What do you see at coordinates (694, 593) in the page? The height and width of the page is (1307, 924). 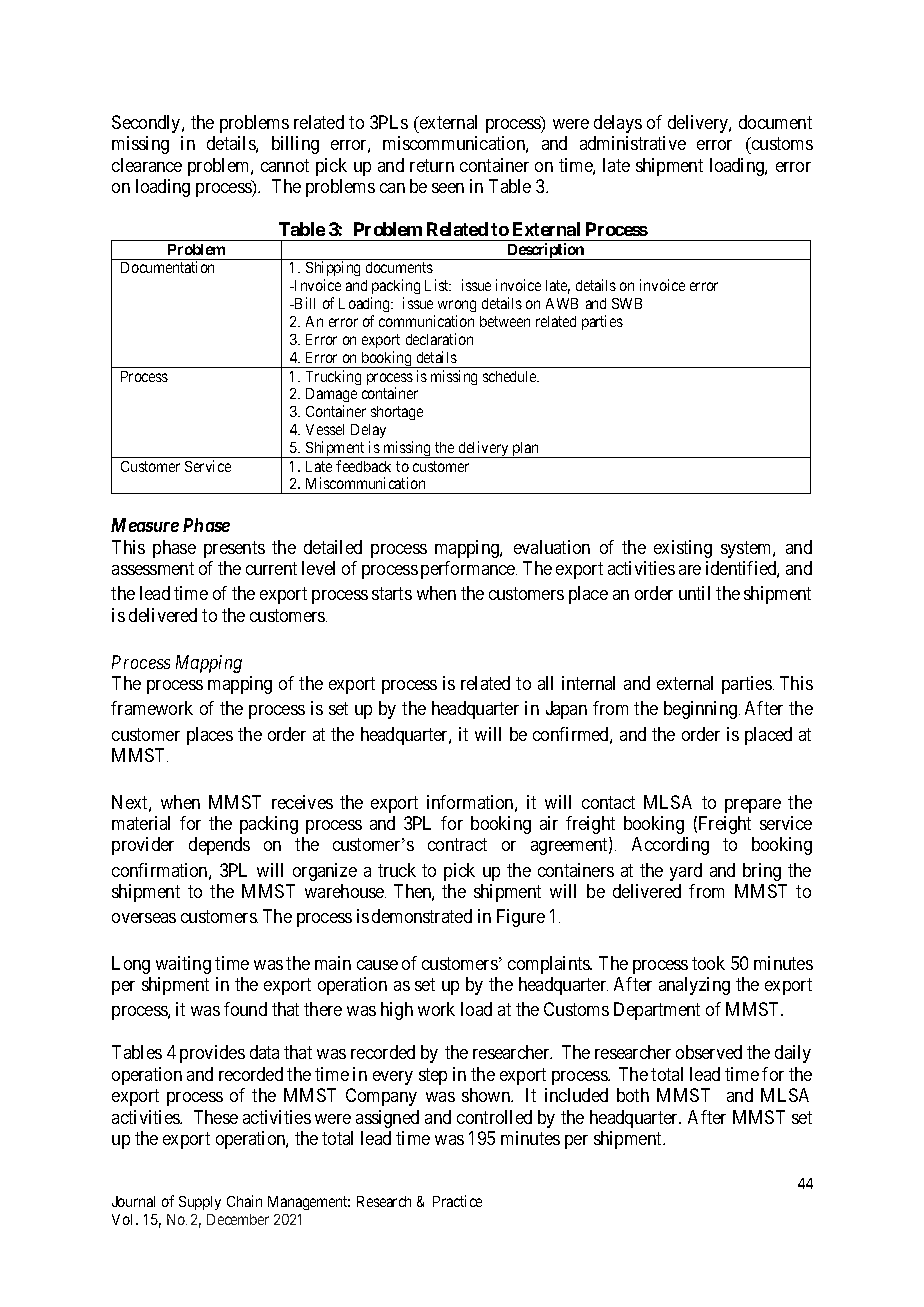 I see `until` at bounding box center [694, 593].
